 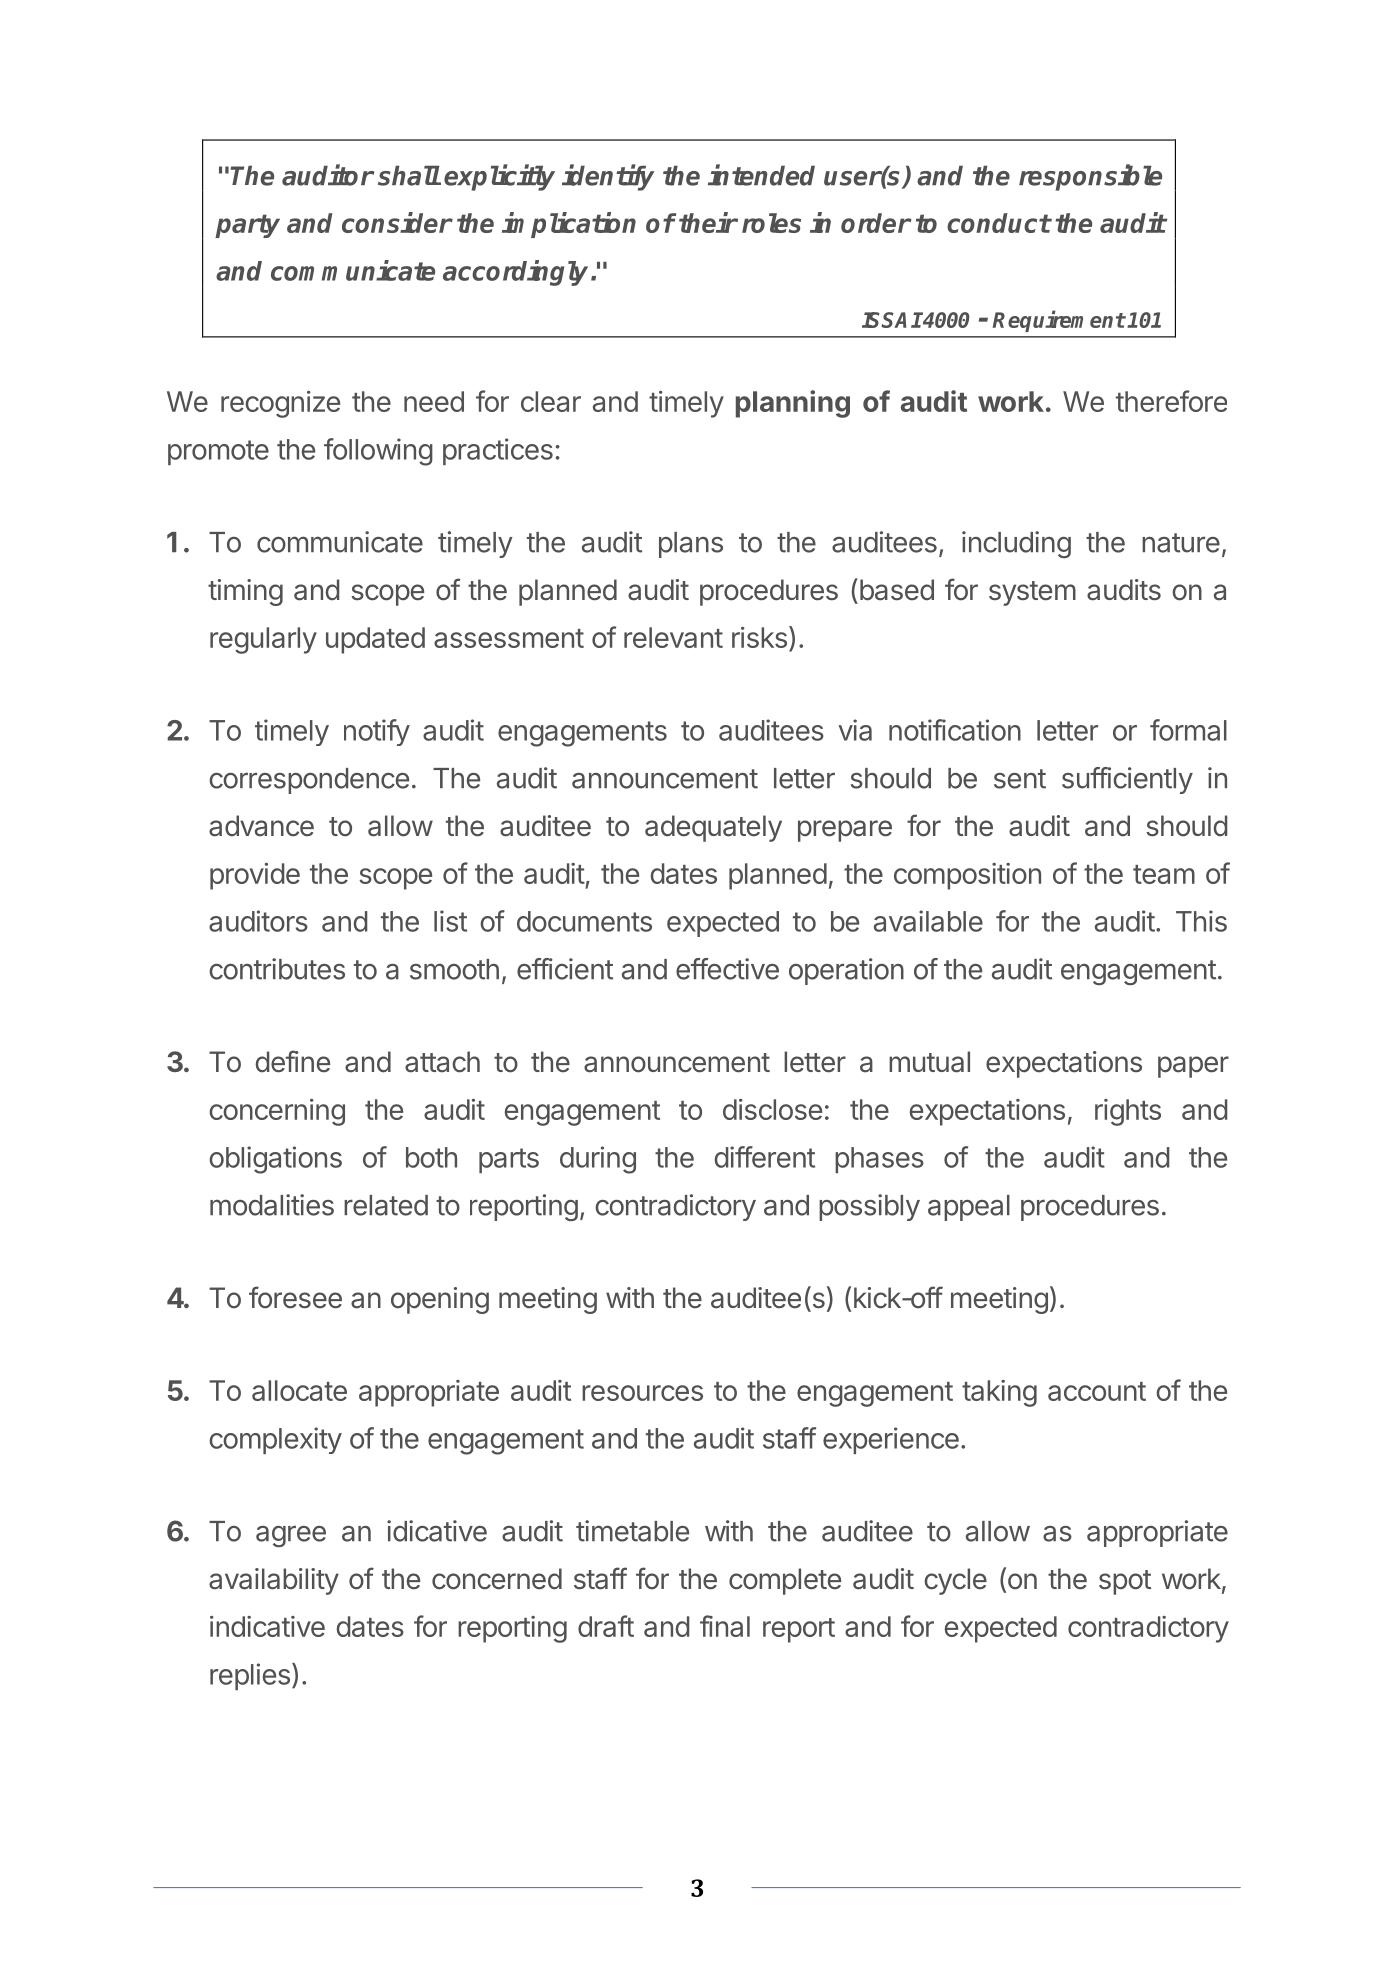 What do you see at coordinates (691, 545) in the screenshot?
I see `plans` at bounding box center [691, 545].
